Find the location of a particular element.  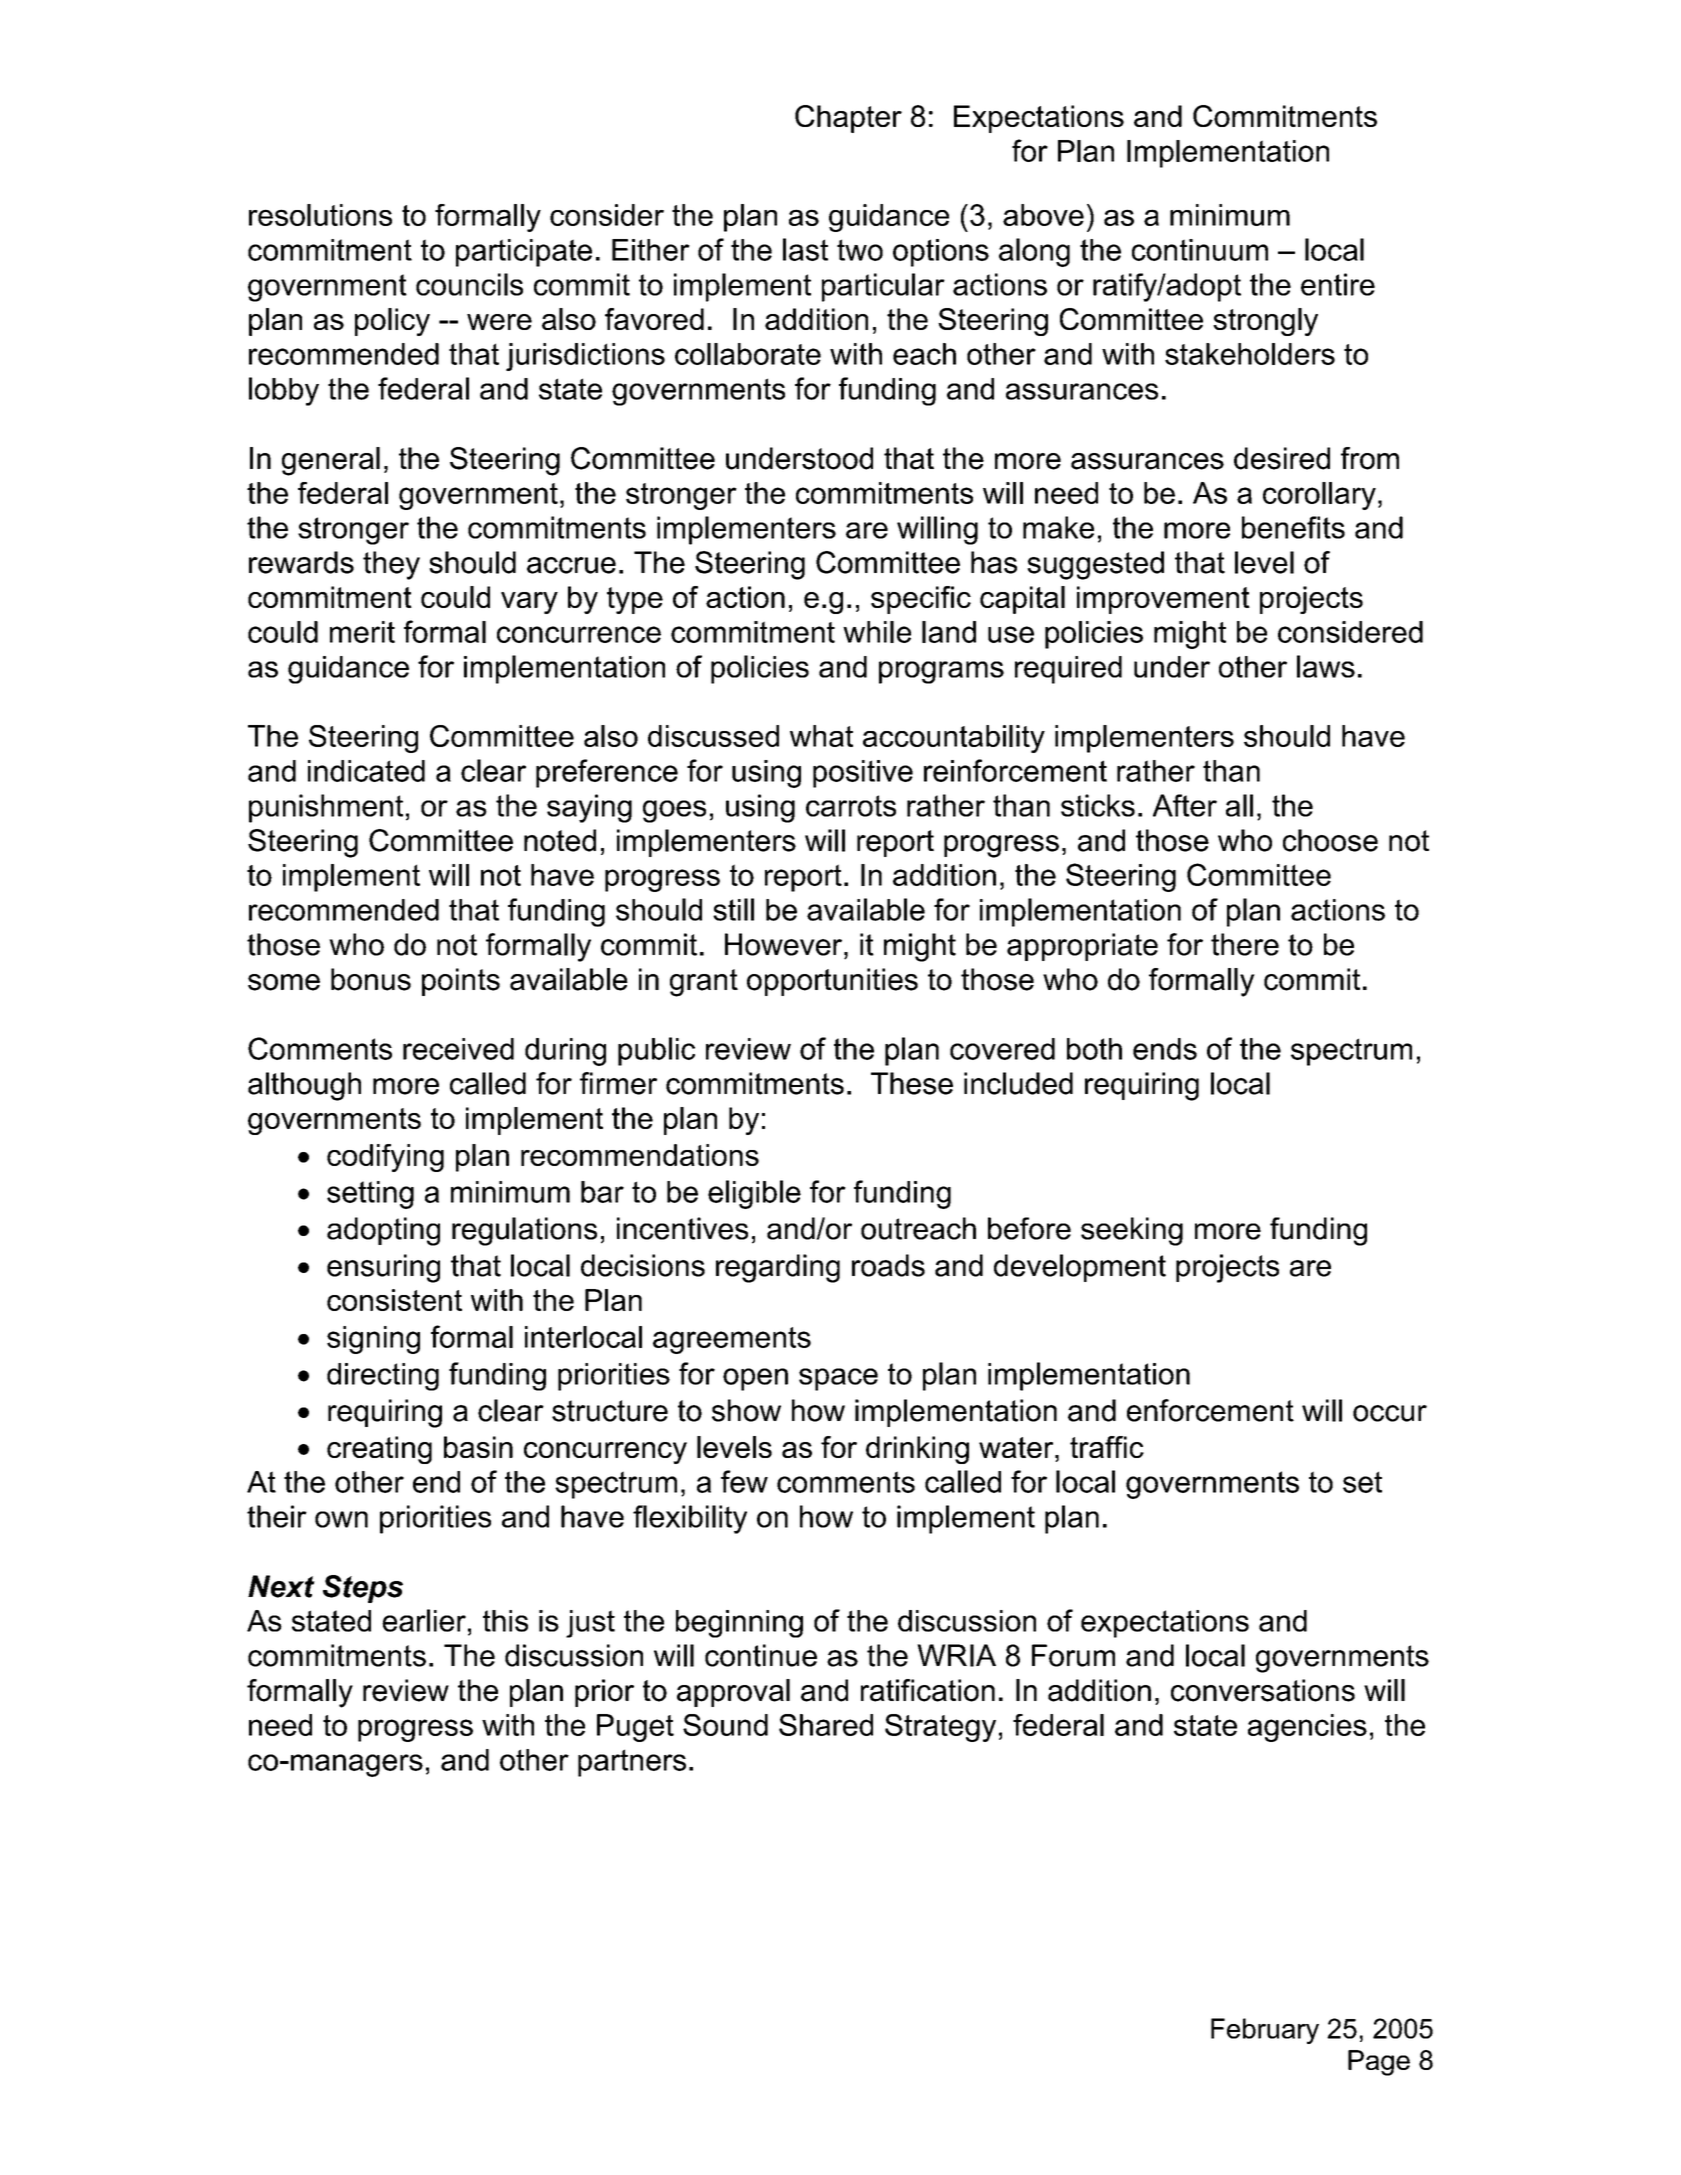

partners is located at coordinates (632, 1763).
